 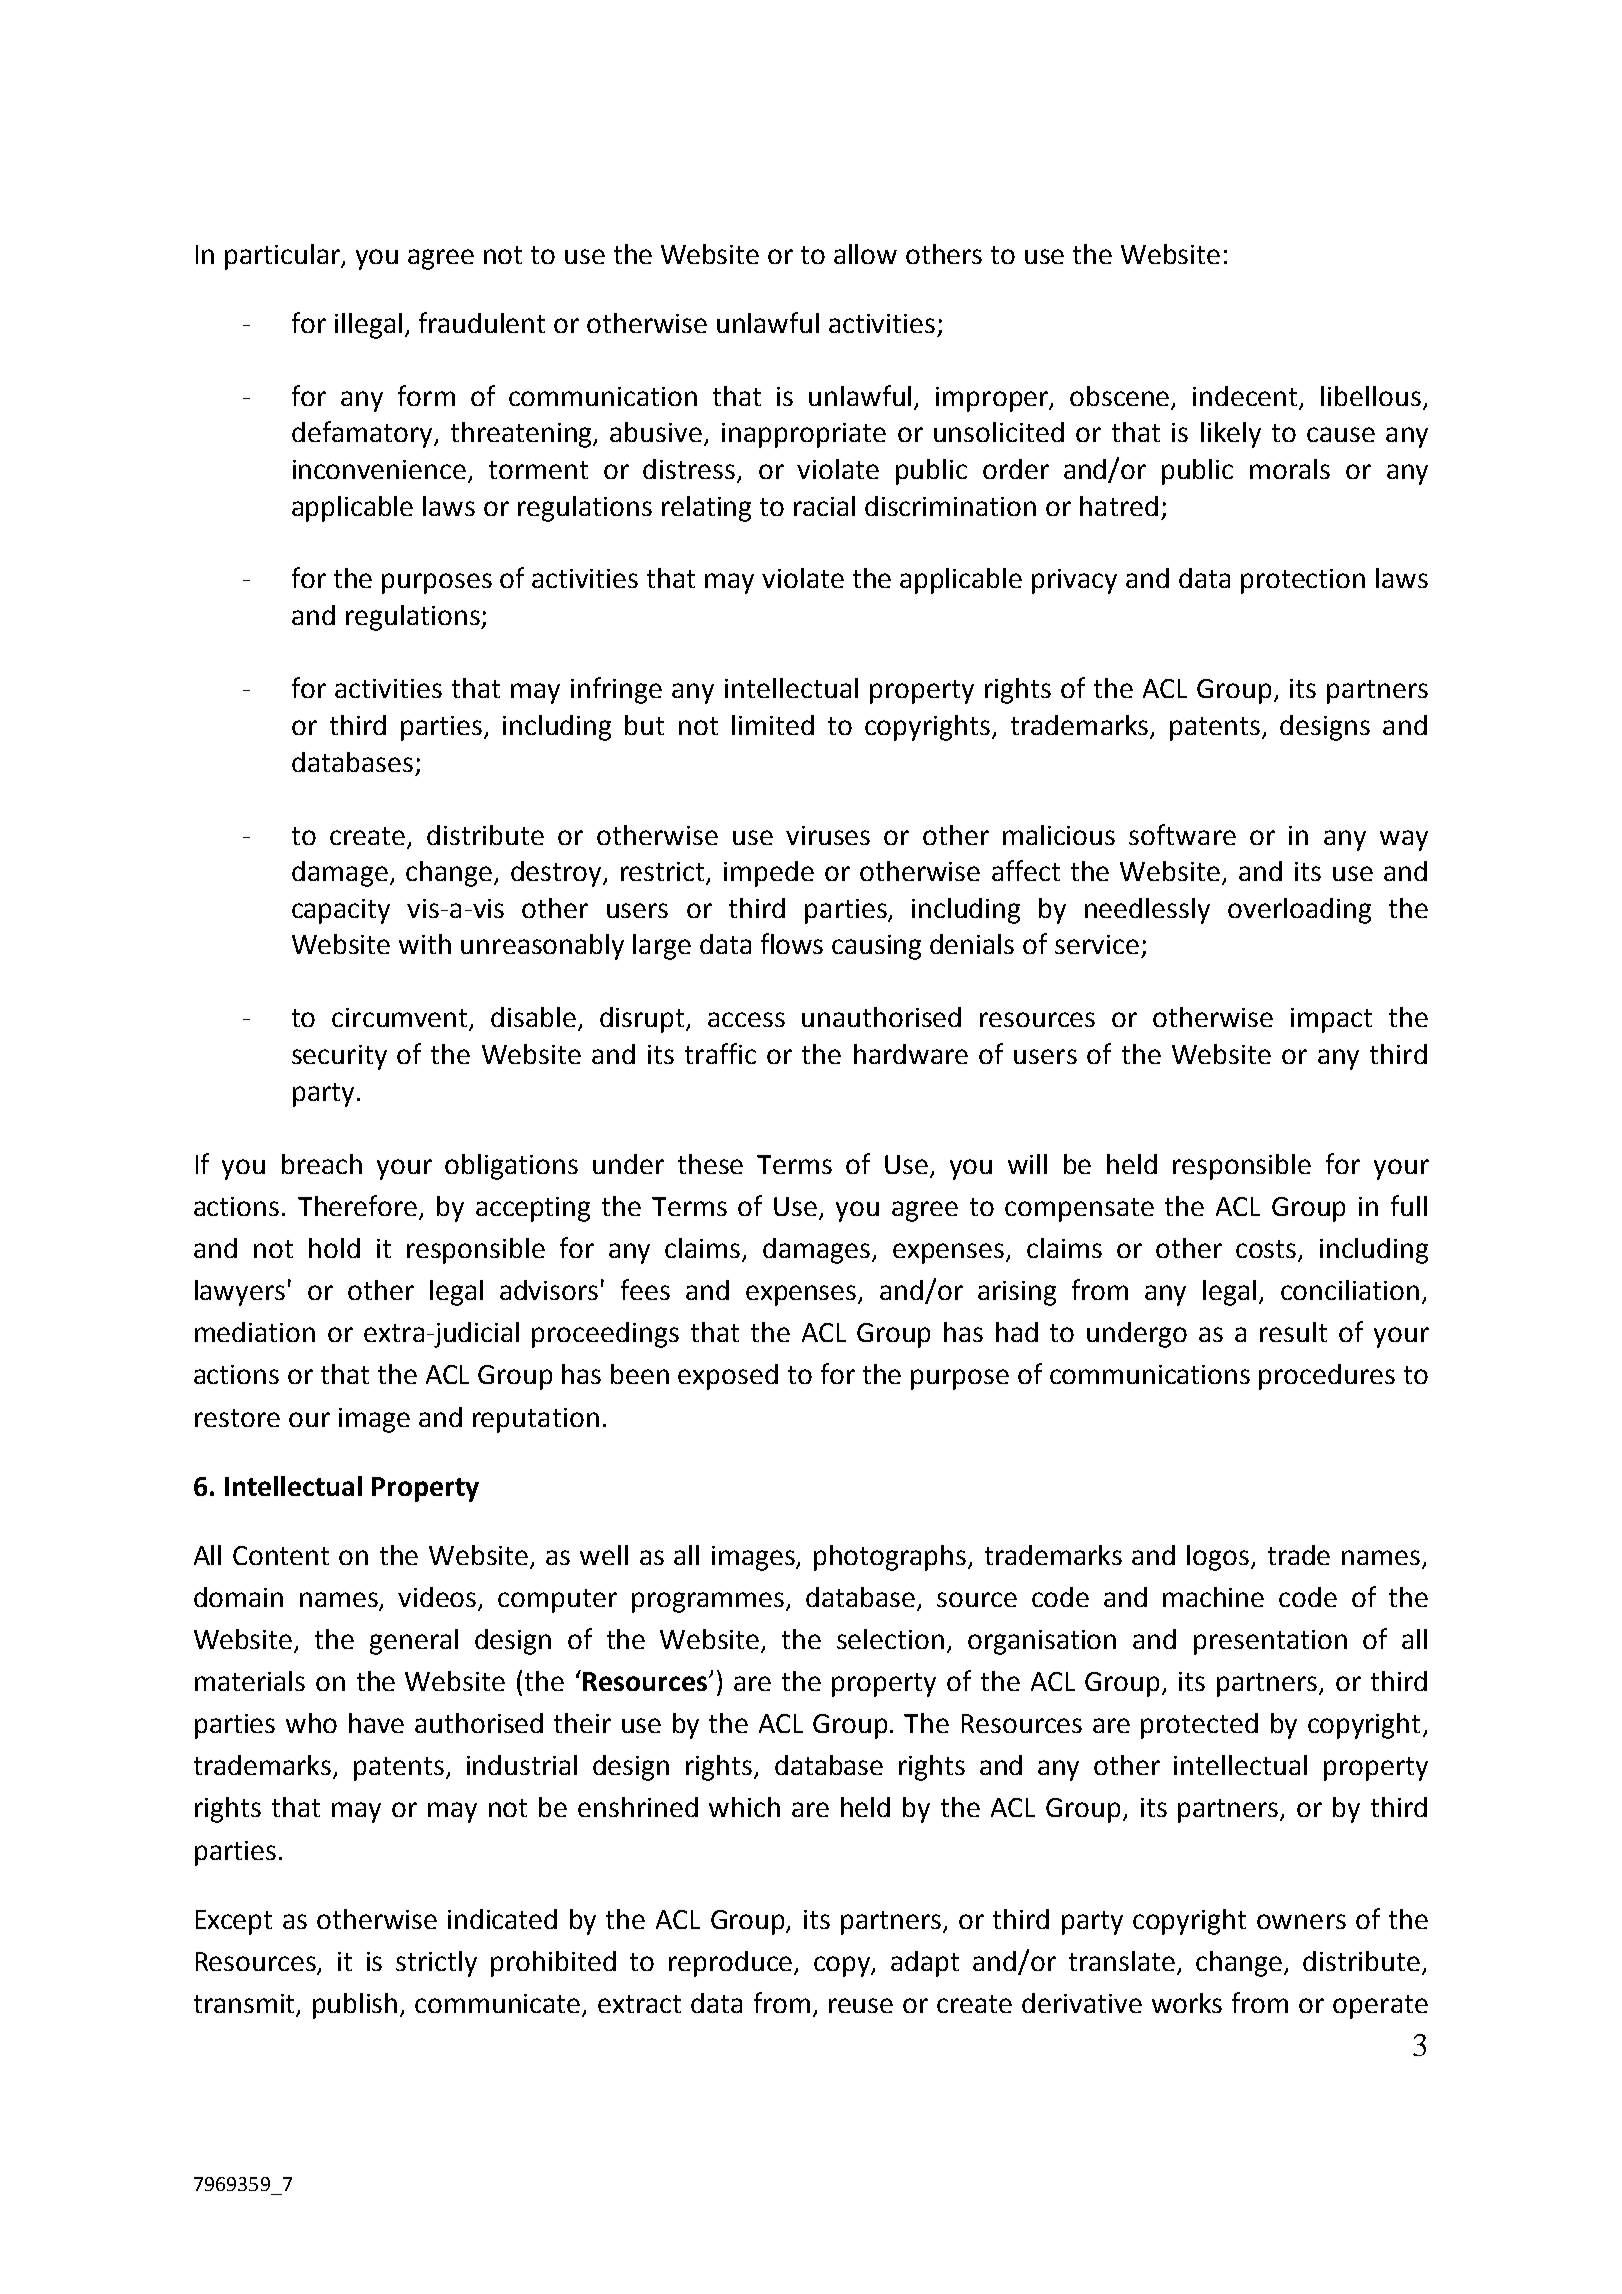 What do you see at coordinates (1301, 1921) in the document?
I see `owners` at bounding box center [1301, 1921].
